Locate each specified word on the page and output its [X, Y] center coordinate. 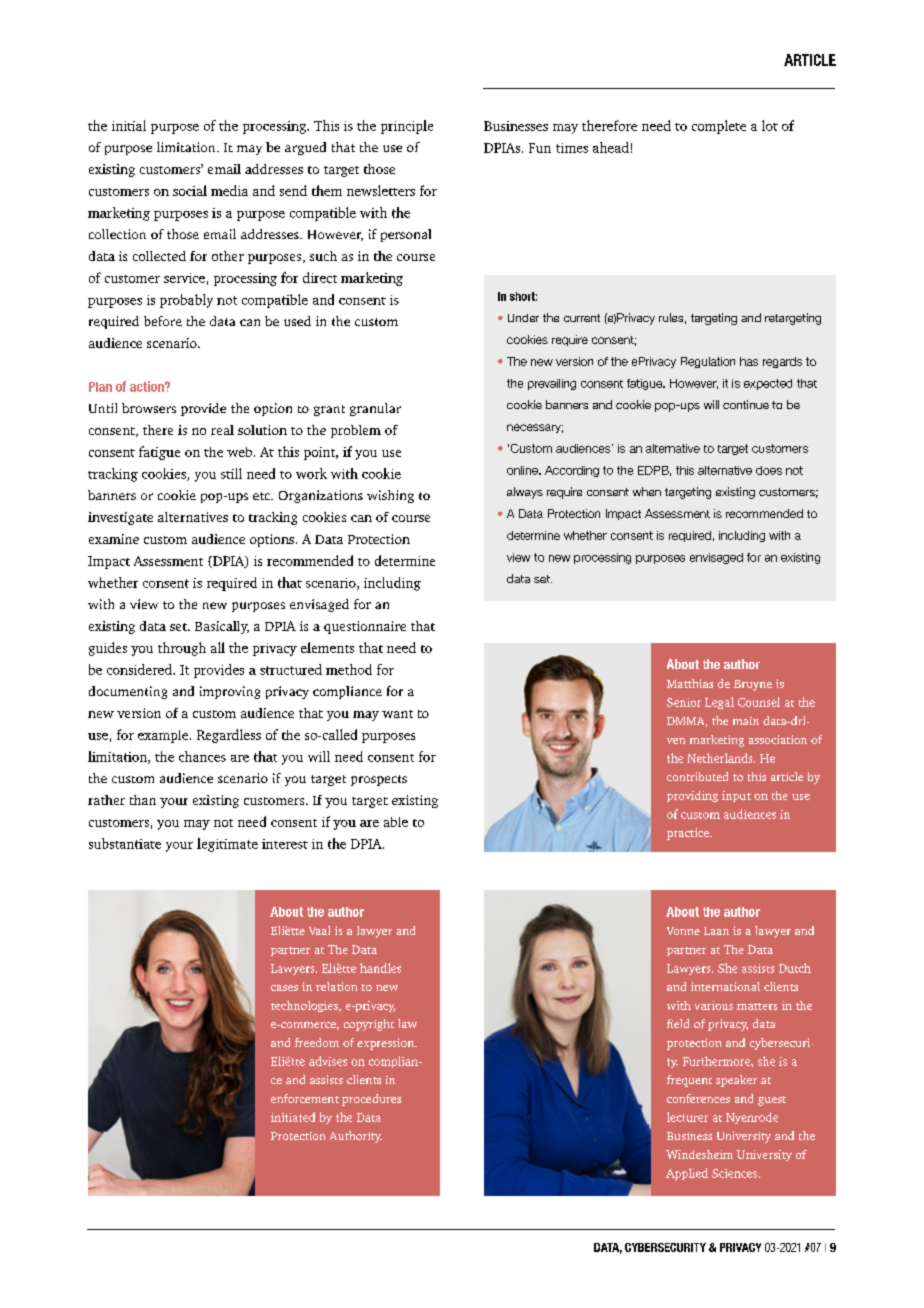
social [190, 190]
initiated [293, 1117]
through [182, 649]
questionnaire [365, 627]
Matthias [690, 683]
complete [719, 127]
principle [407, 127]
